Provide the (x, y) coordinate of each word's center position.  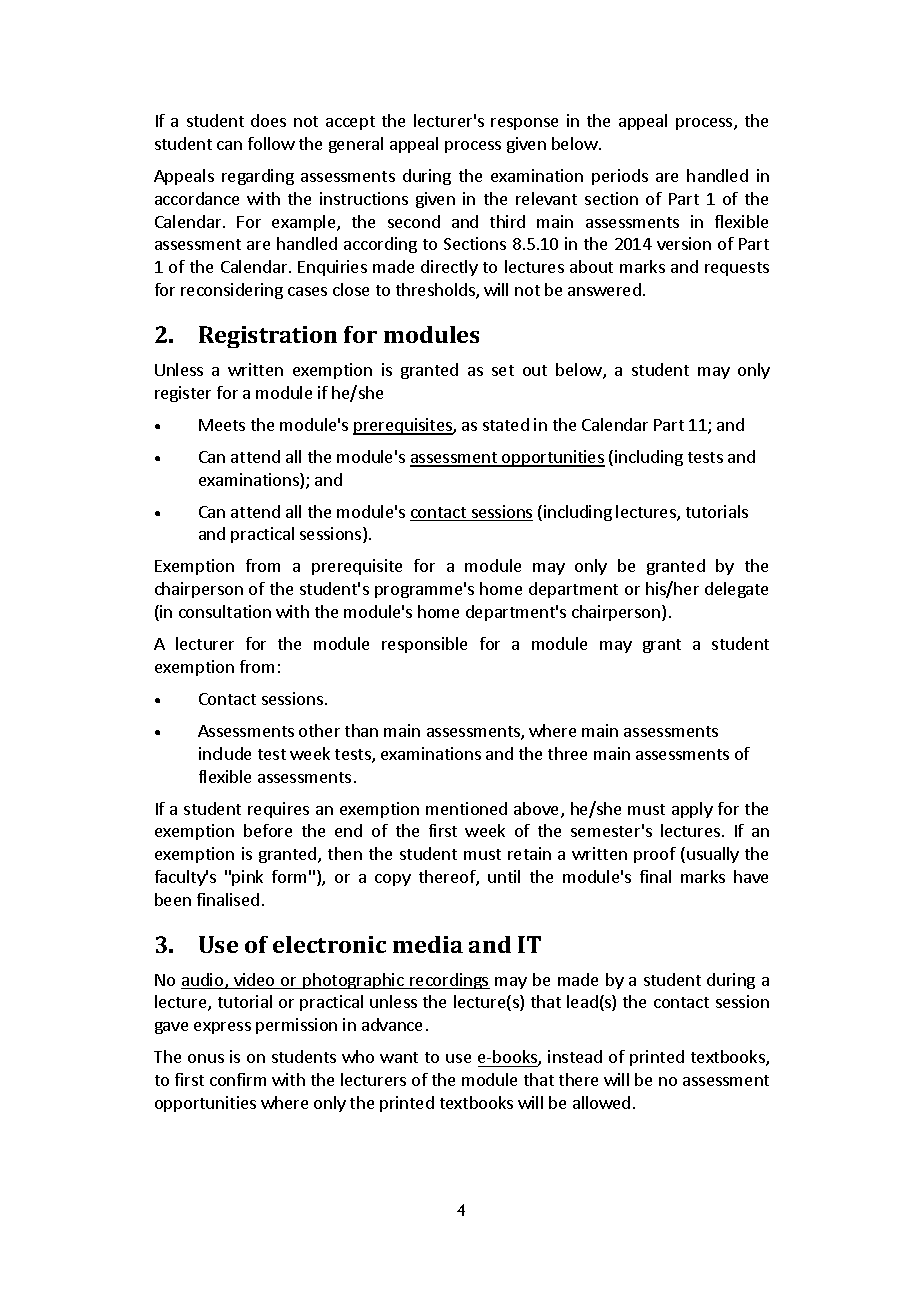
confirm (238, 1079)
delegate (736, 590)
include (225, 753)
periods (620, 177)
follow (271, 143)
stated (506, 424)
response (524, 124)
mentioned (466, 808)
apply (692, 810)
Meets (222, 425)
